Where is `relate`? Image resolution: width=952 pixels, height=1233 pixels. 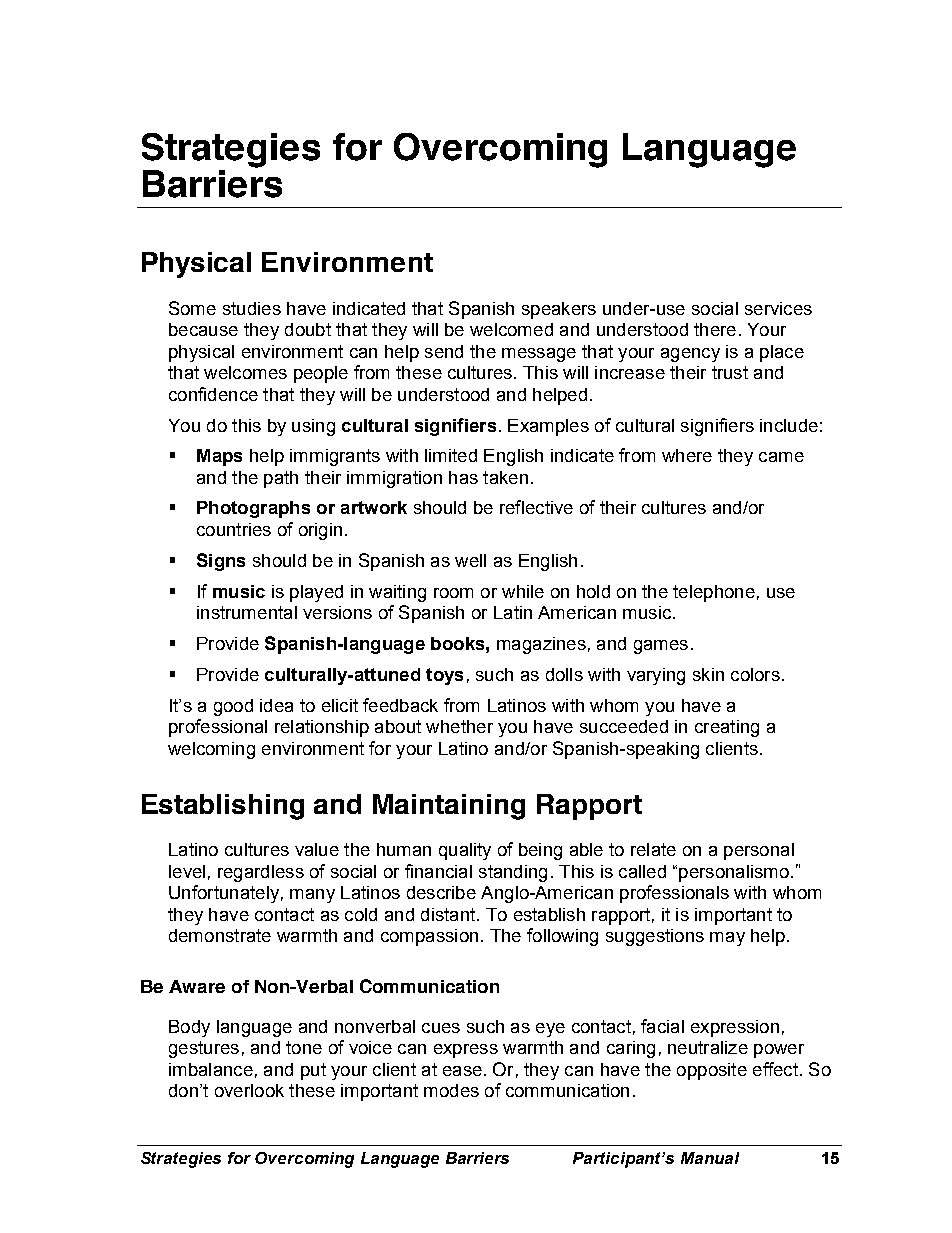
relate is located at coordinates (653, 849).
